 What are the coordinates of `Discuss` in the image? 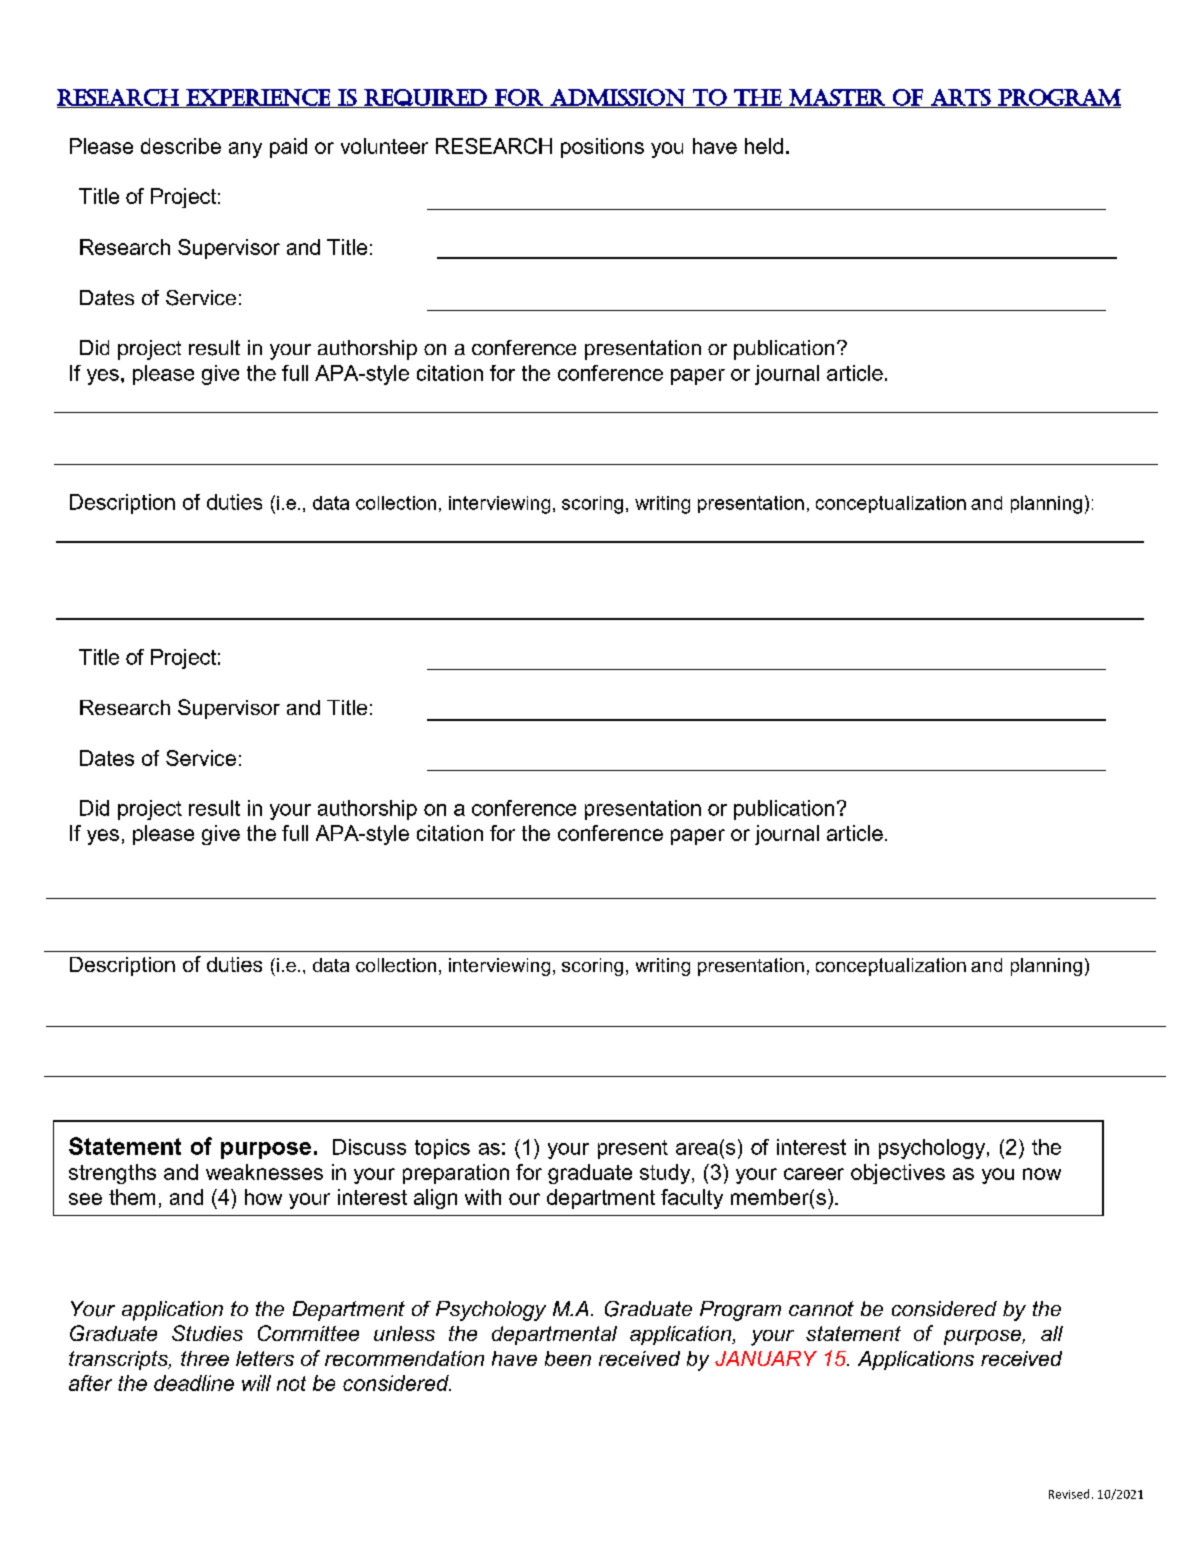 It's located at (369, 1147).
